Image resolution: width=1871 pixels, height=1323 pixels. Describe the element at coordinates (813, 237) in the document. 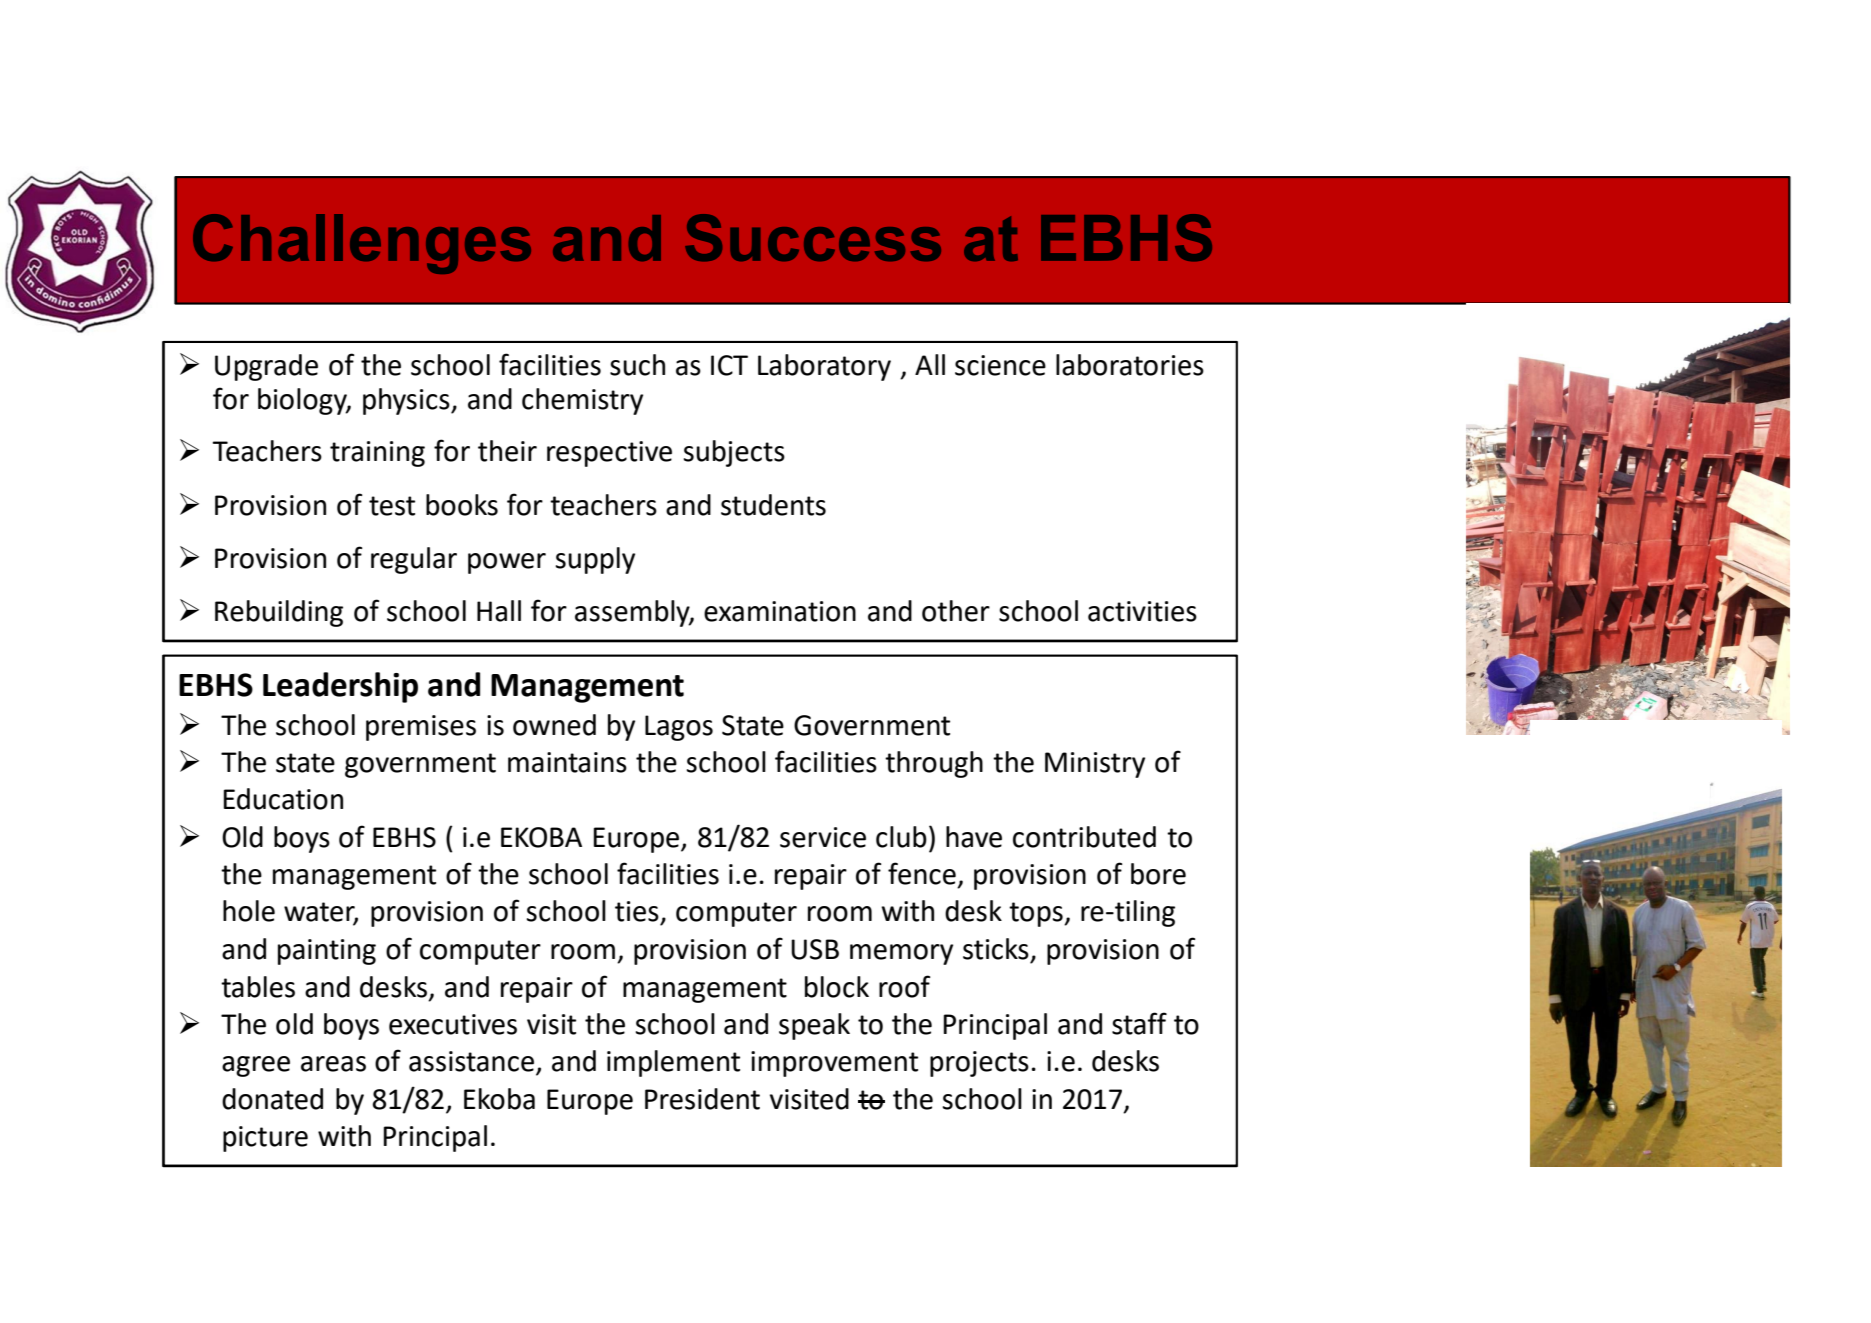

I see `Success` at that location.
